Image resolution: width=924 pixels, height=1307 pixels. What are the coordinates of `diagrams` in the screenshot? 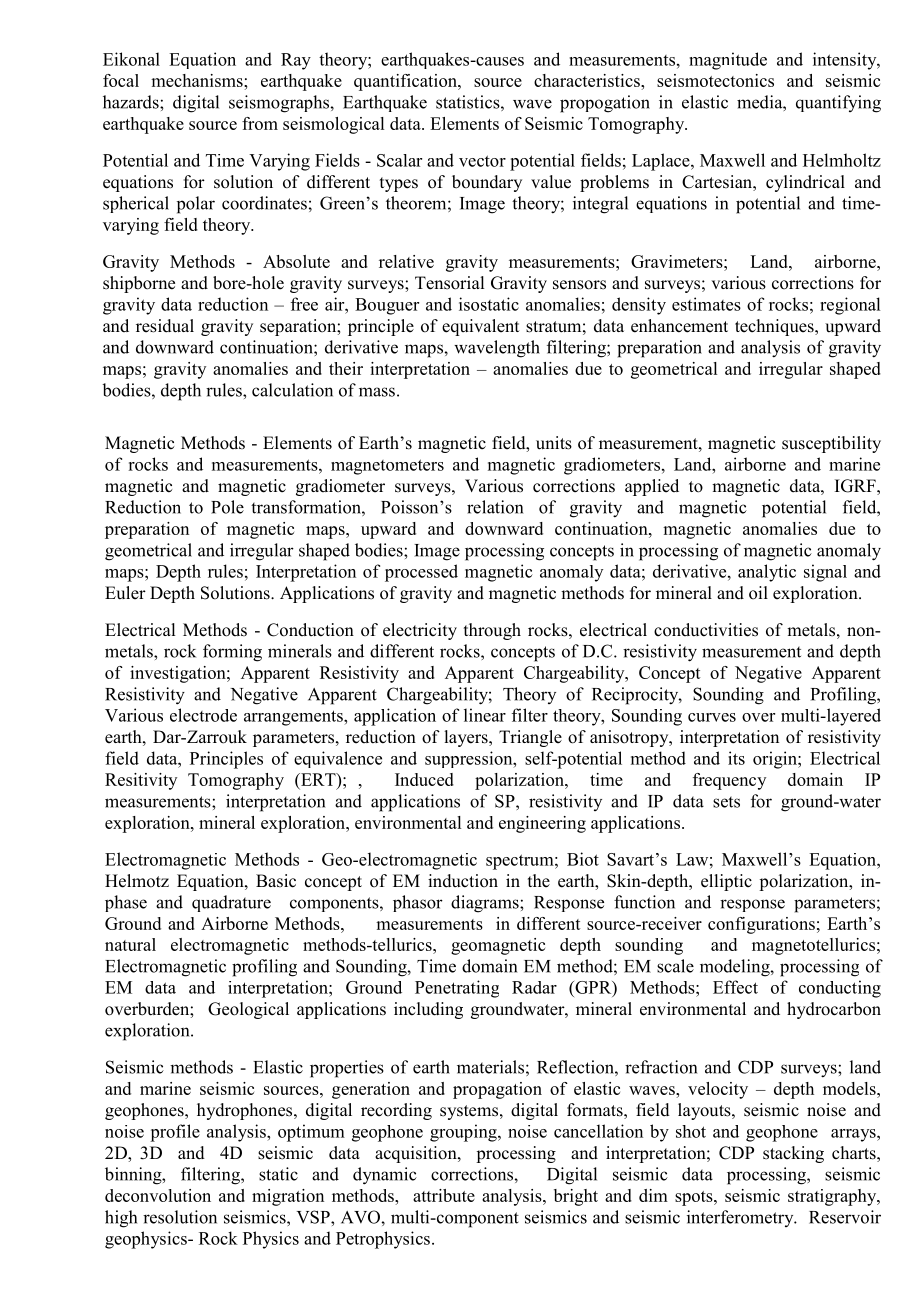 It's located at (486, 904).
